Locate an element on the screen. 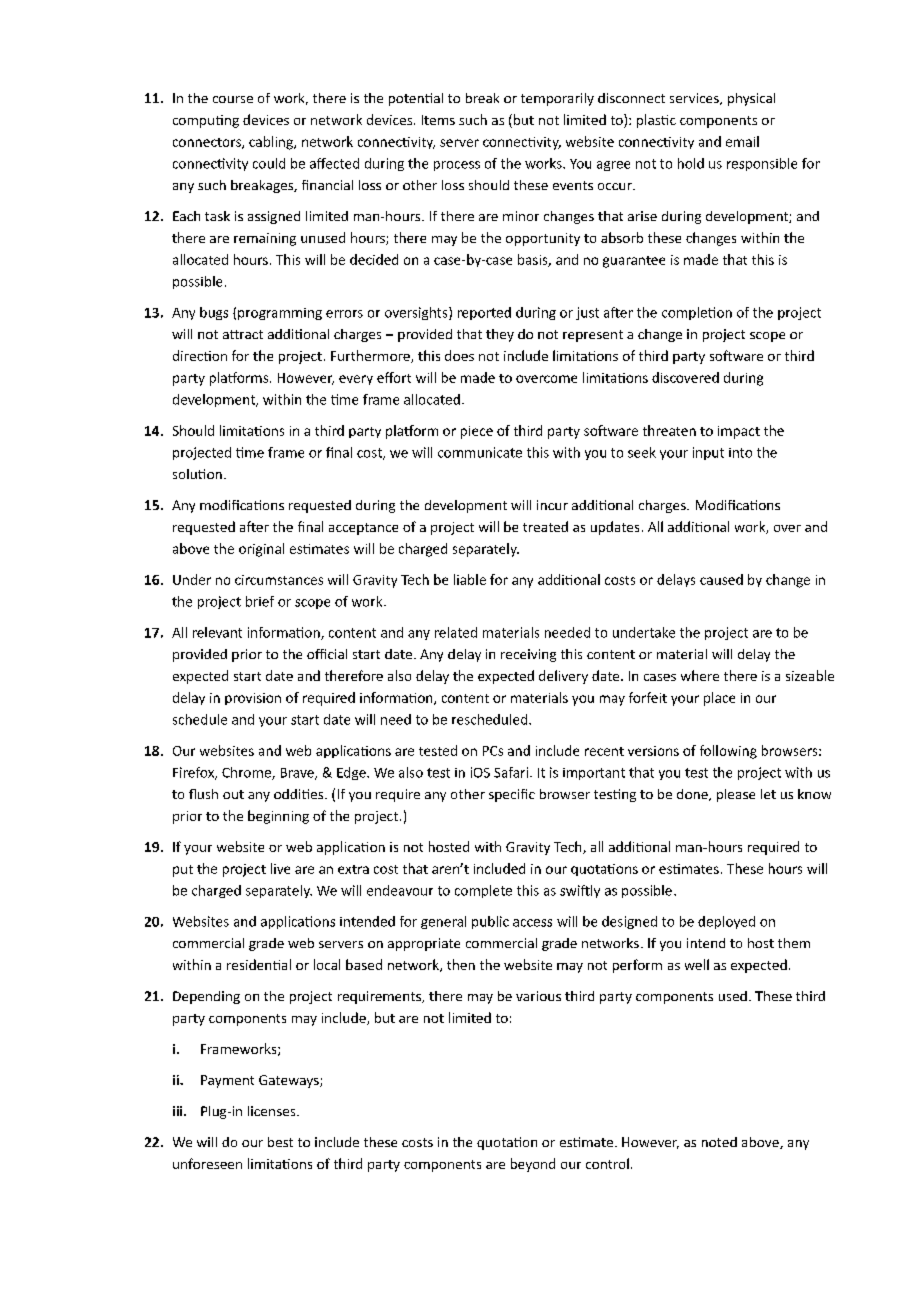 This screenshot has width=924, height=1308. email is located at coordinates (742, 141).
